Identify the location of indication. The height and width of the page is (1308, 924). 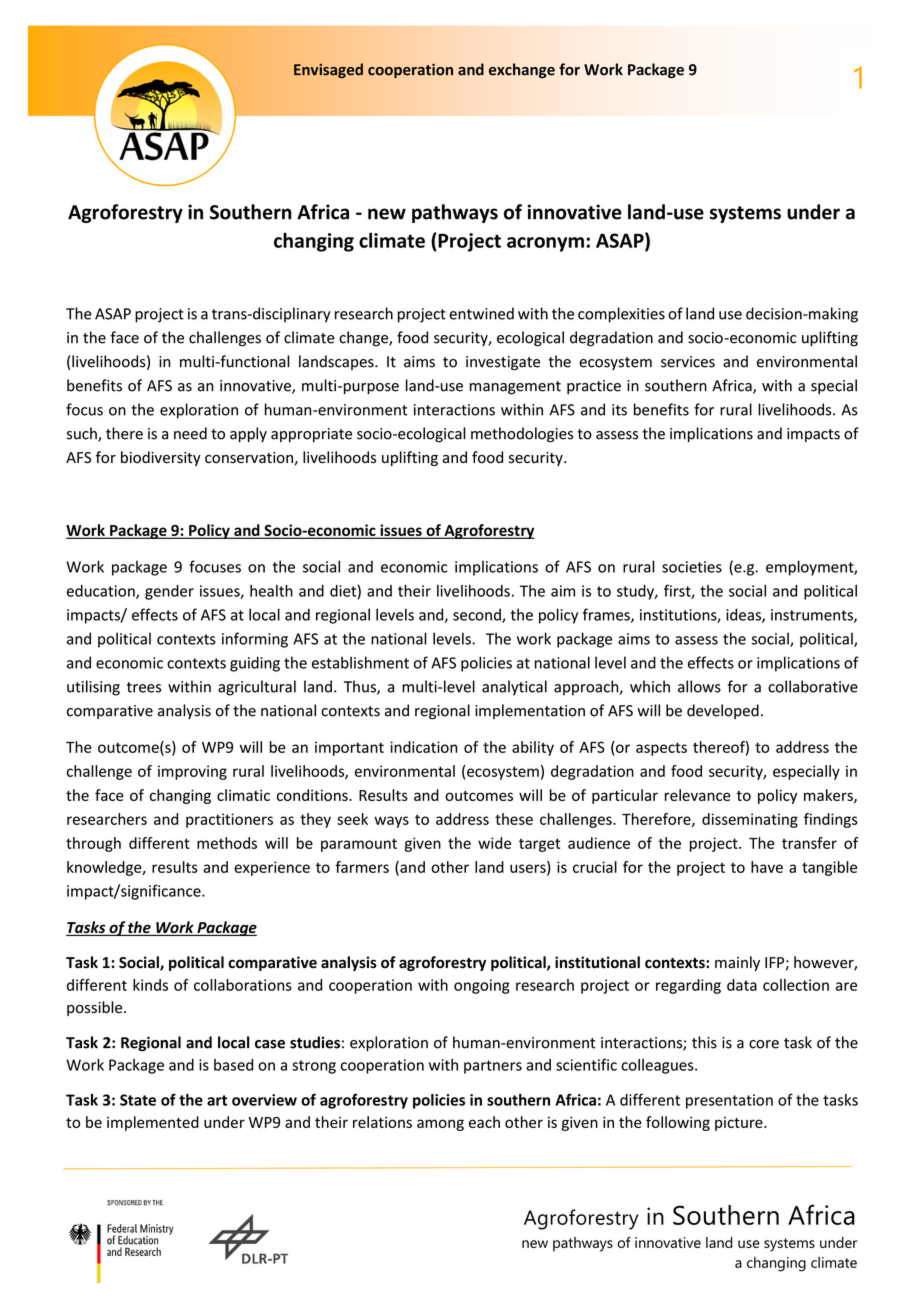
(423, 747).
